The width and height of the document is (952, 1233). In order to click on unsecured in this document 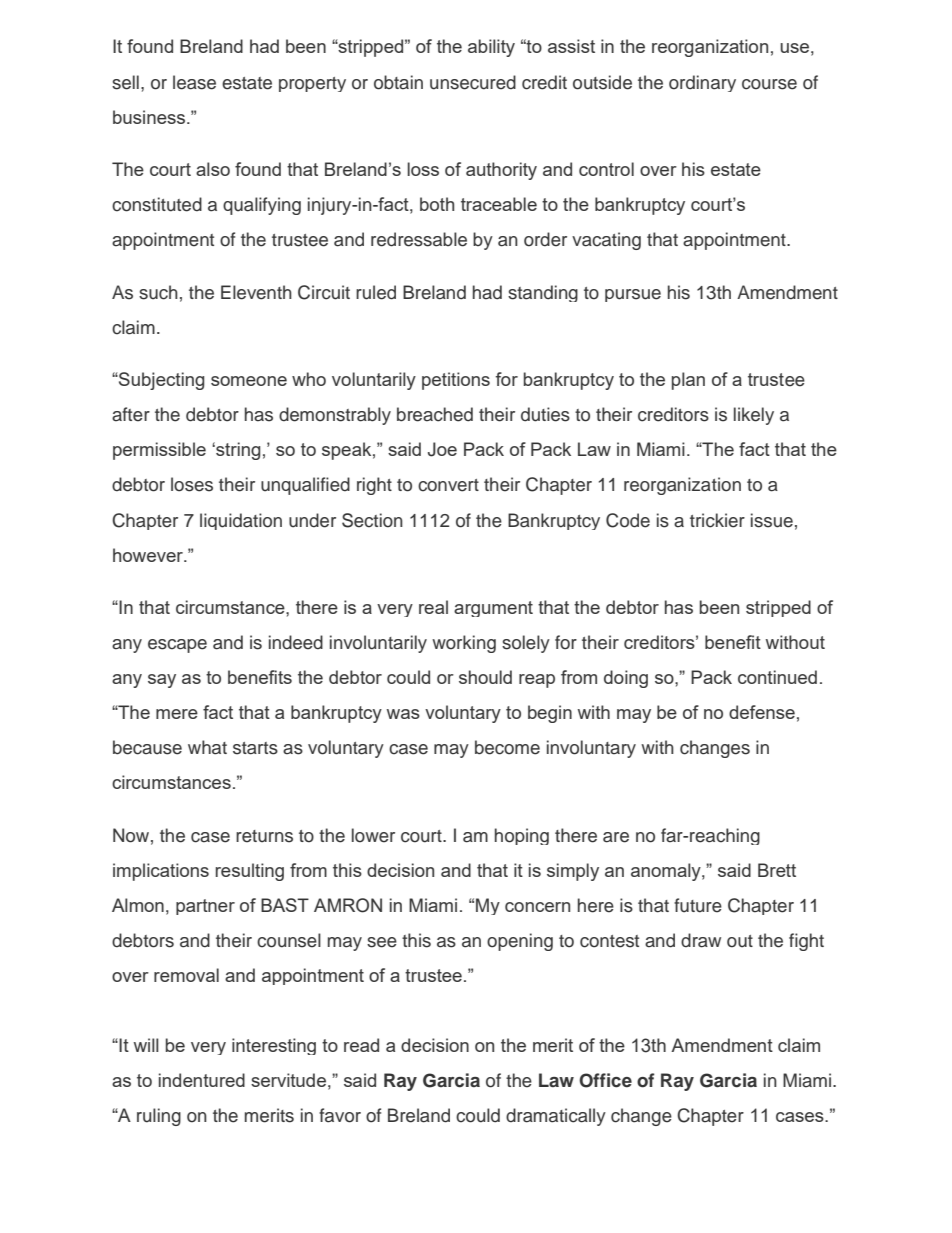, I will do `click(473, 82)`.
